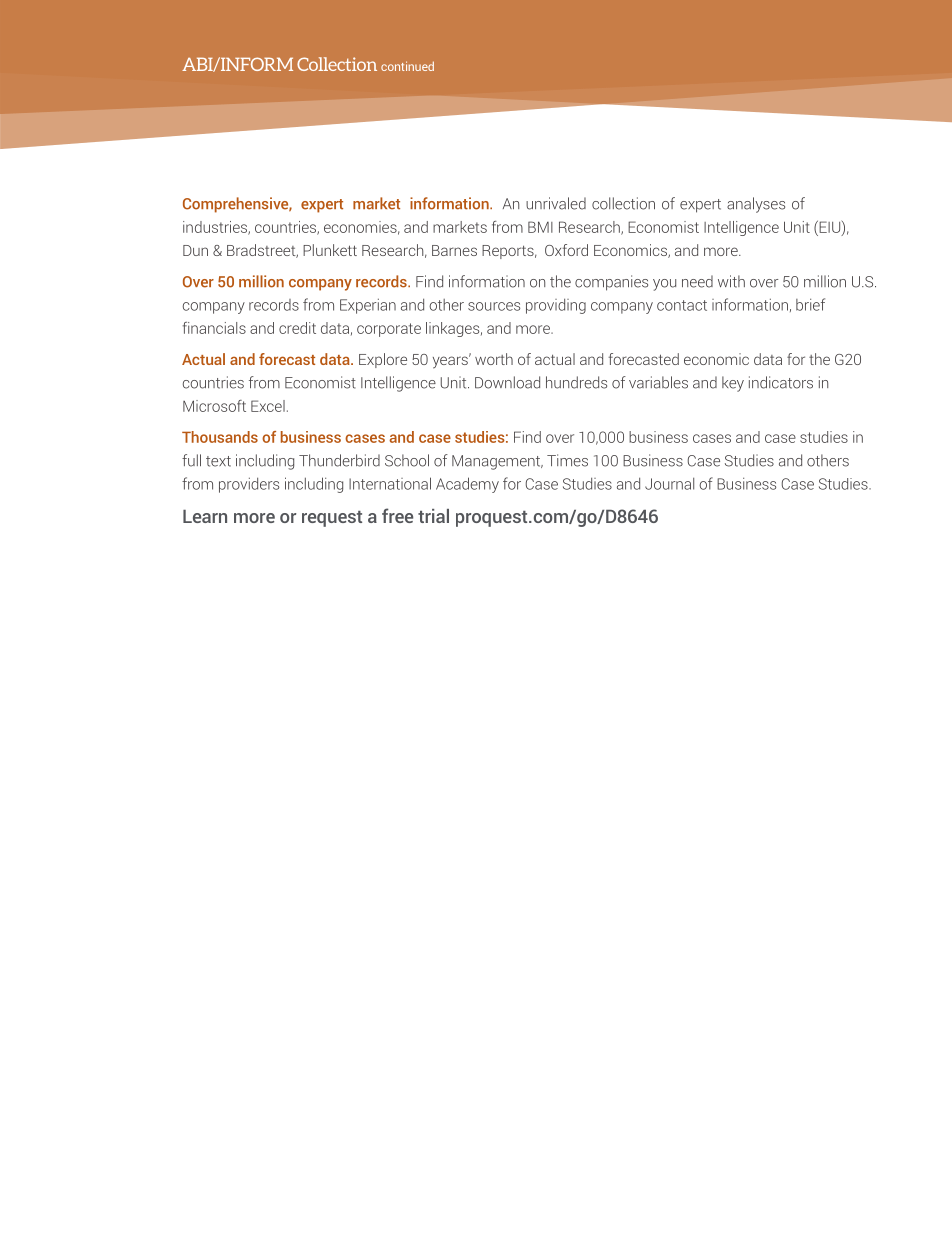 This screenshot has width=952, height=1233. What do you see at coordinates (268, 406) in the screenshot?
I see `Excel` at bounding box center [268, 406].
